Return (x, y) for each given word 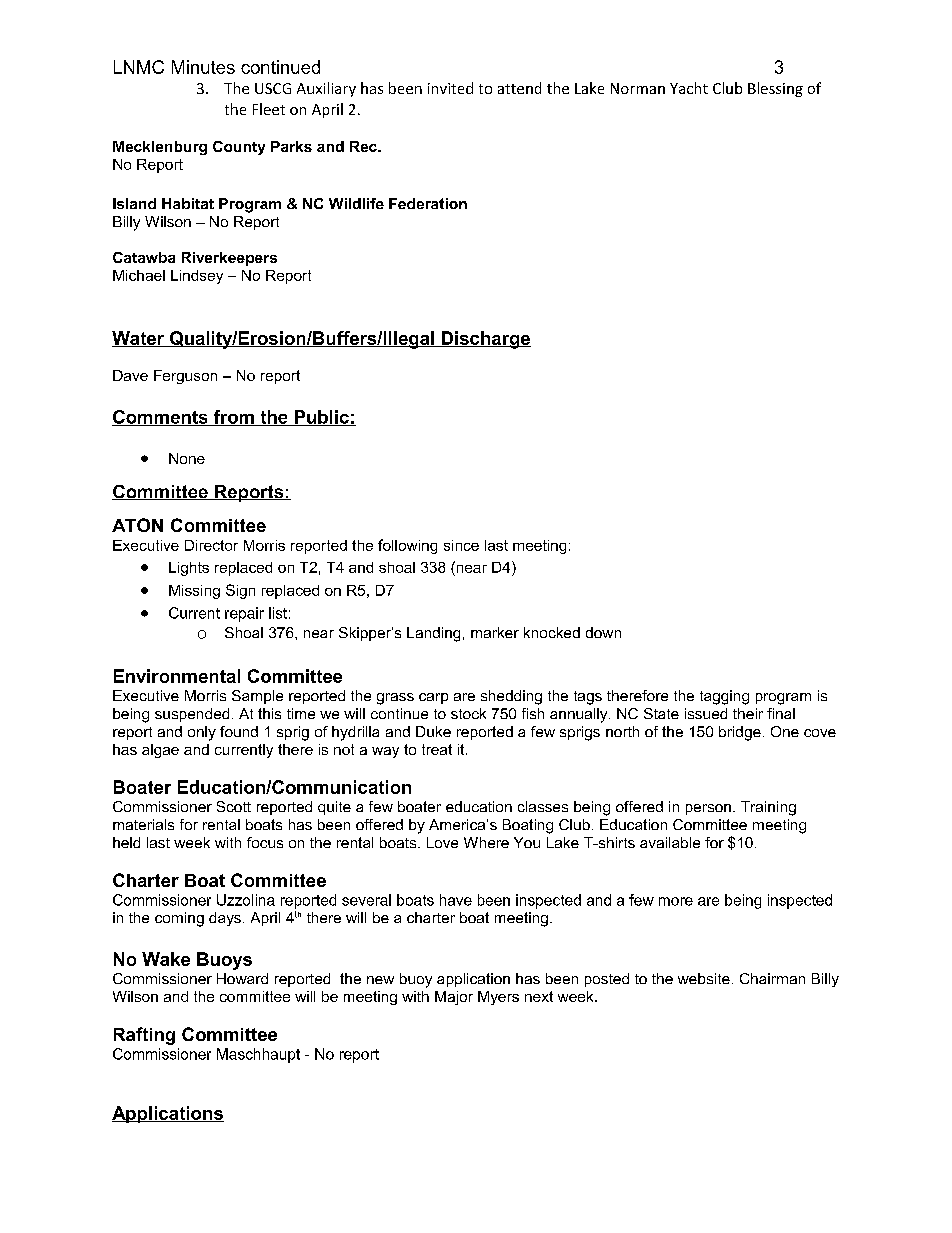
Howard (242, 978)
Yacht (689, 88)
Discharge (485, 340)
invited (450, 88)
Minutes (203, 67)
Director (211, 545)
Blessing (775, 89)
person (708, 809)
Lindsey (197, 277)
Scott (234, 806)
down (603, 632)
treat (437, 749)
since (461, 545)
